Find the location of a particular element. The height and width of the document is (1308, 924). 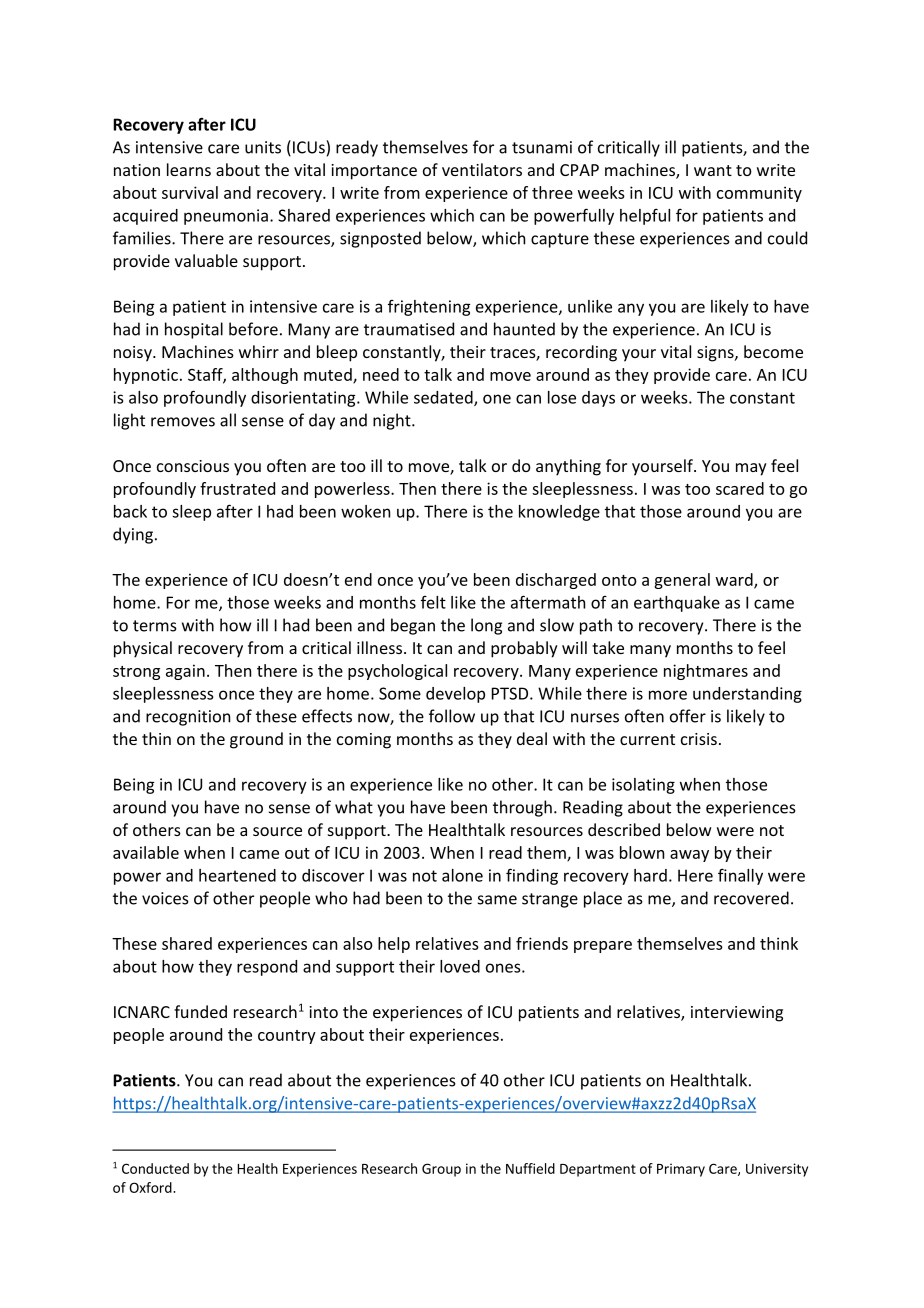

ventilators is located at coordinates (482, 169).
